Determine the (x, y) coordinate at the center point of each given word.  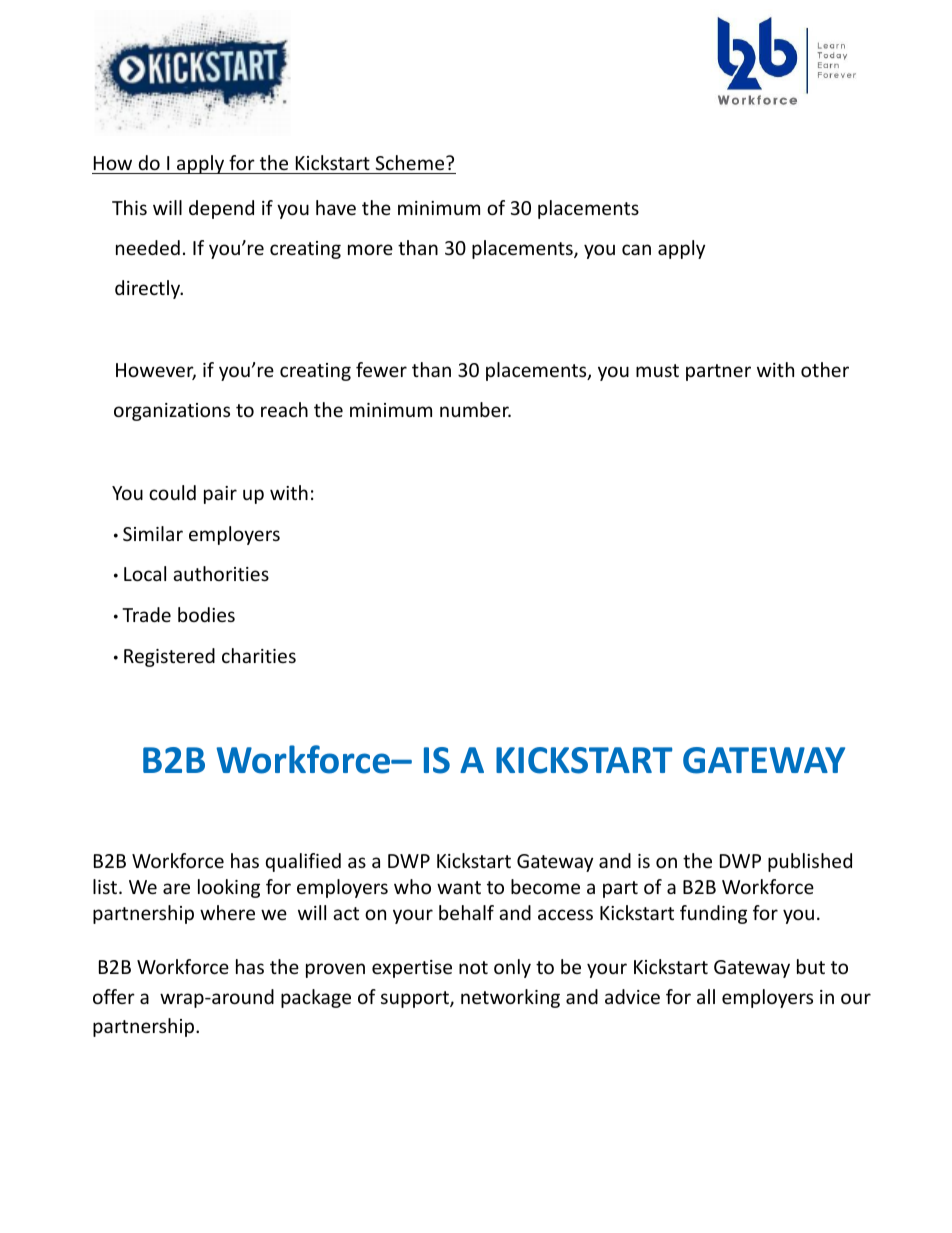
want (459, 887)
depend (221, 209)
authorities (221, 573)
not (473, 967)
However (156, 371)
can (636, 249)
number (475, 409)
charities (259, 655)
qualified (303, 862)
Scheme (411, 162)
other (825, 369)
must (657, 370)
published (810, 862)
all (706, 996)
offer (114, 996)
